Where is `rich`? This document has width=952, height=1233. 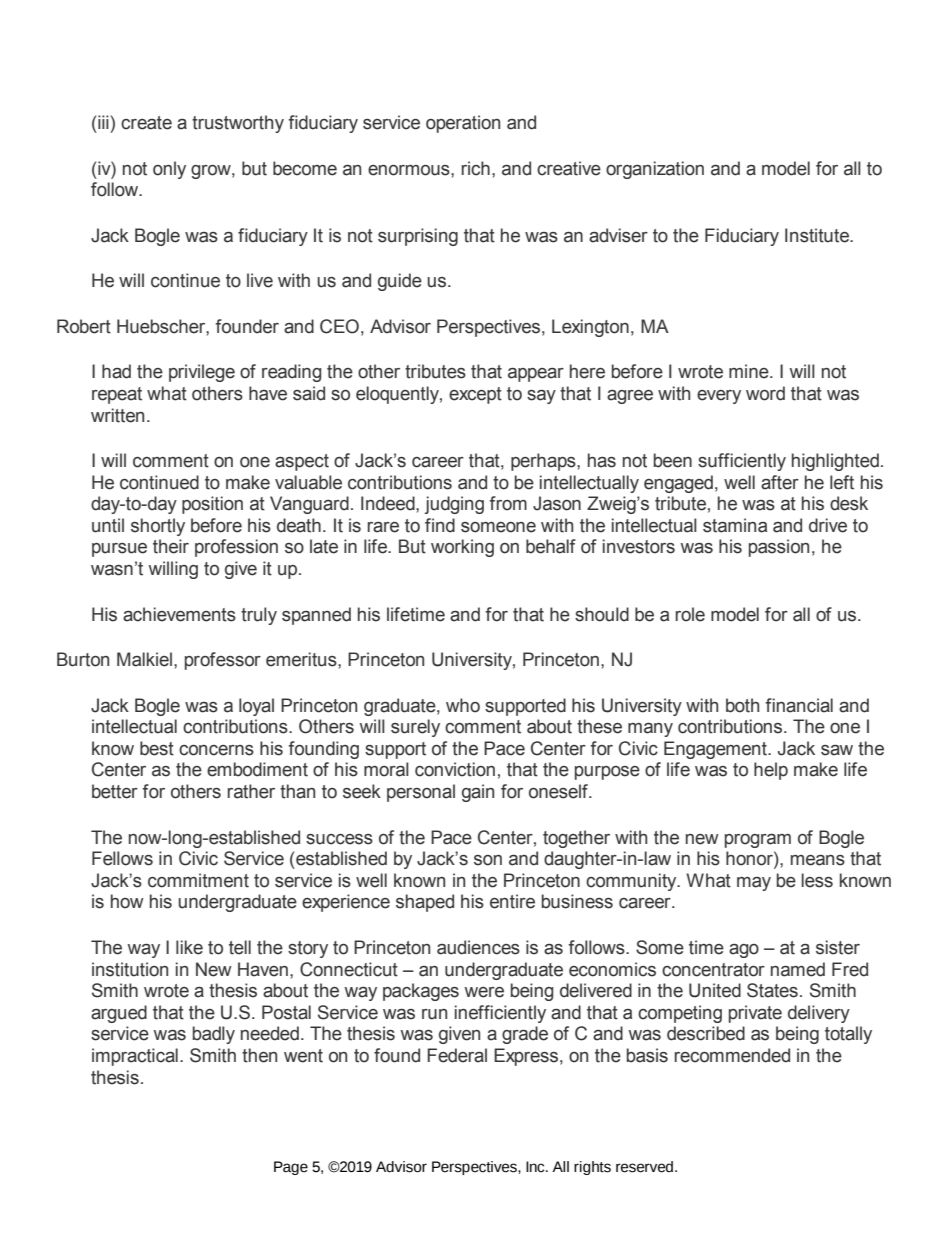
rich is located at coordinates (476, 168).
